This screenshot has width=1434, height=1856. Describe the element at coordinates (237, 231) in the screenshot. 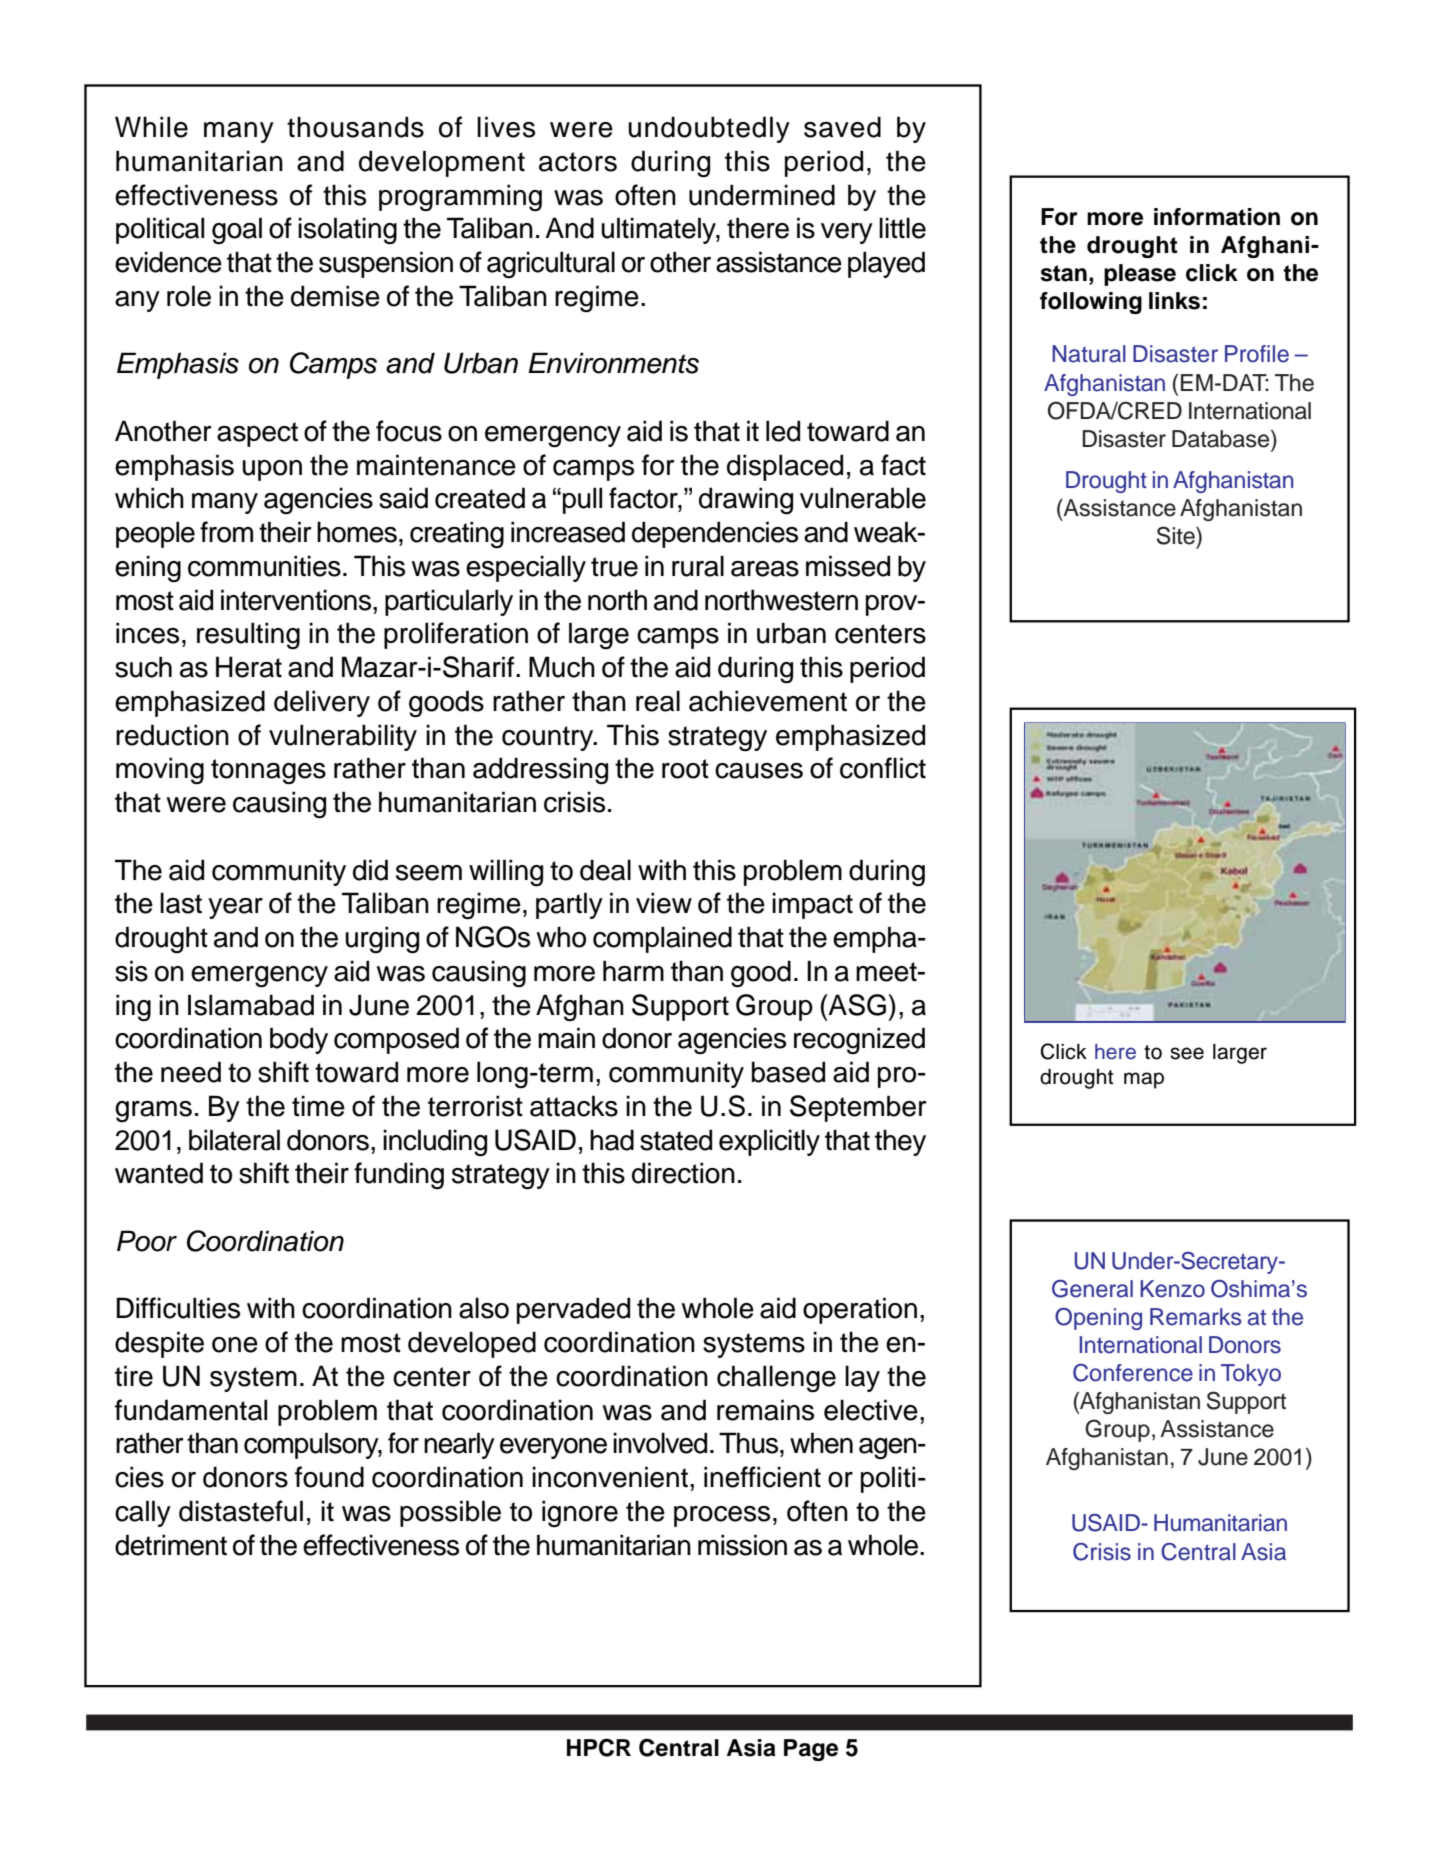

I see `goal` at that location.
